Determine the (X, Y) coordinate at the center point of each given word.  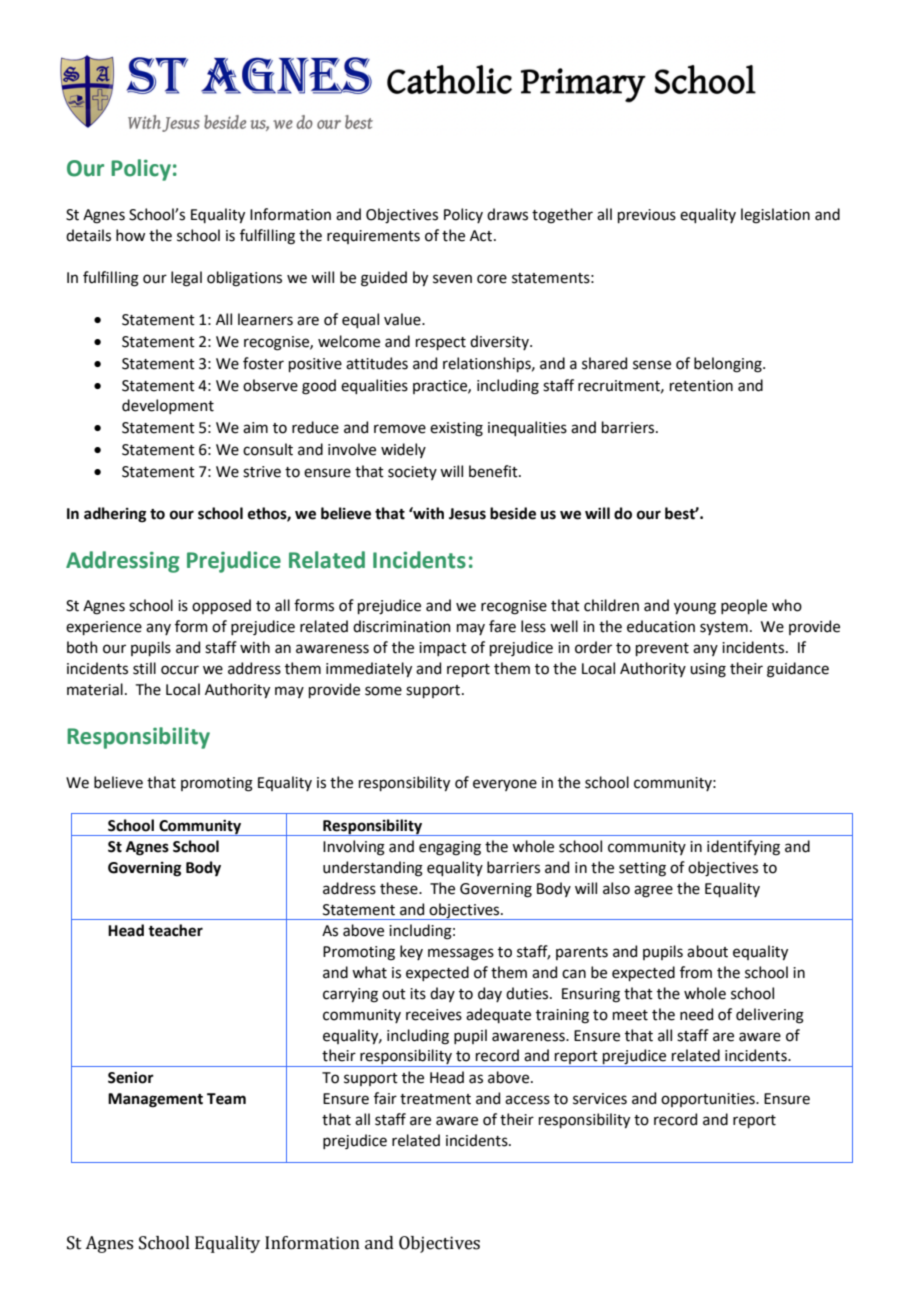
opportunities (709, 1100)
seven (452, 279)
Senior (131, 1078)
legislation (775, 216)
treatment (435, 1099)
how (130, 235)
